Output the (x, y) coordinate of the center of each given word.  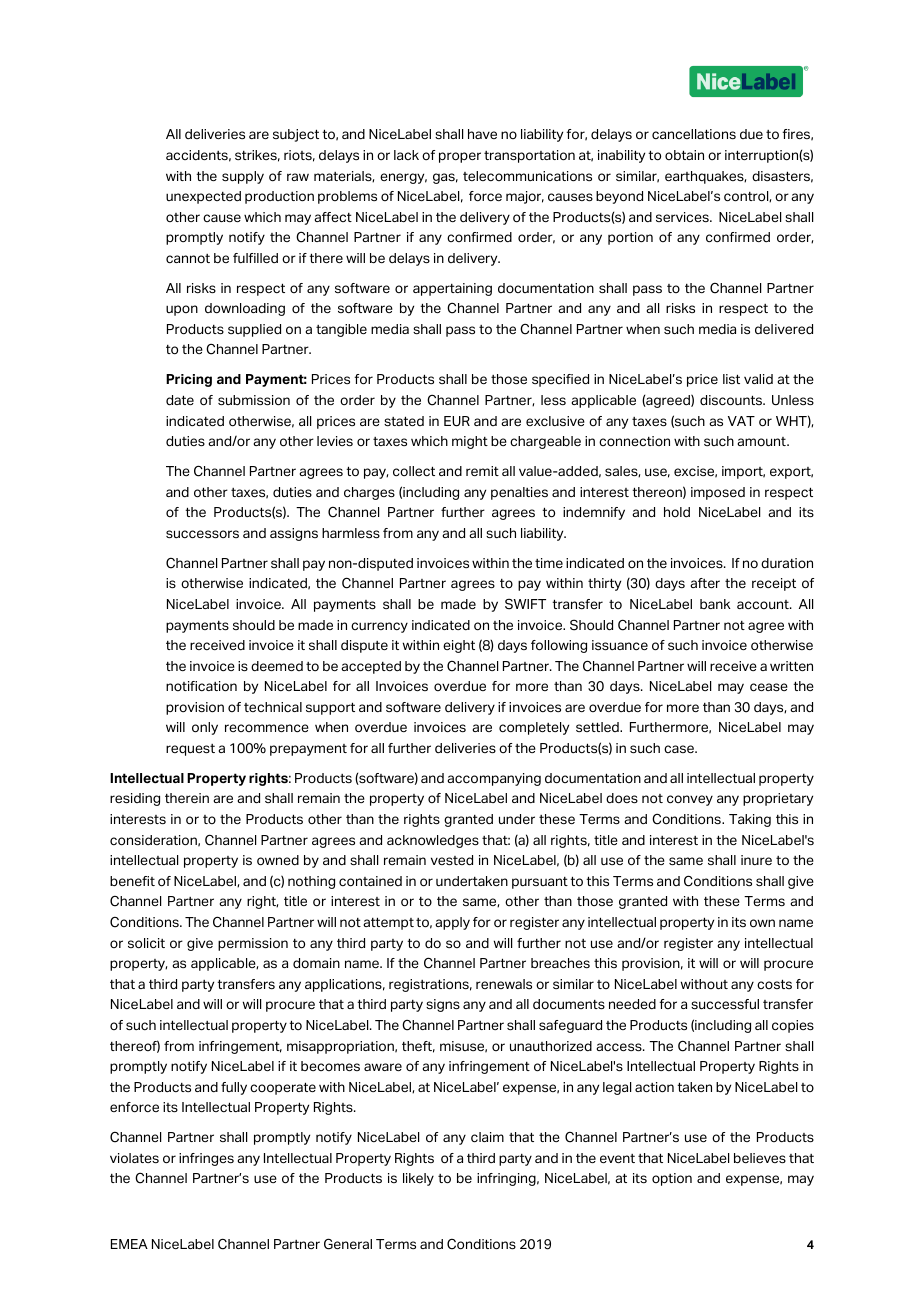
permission (253, 944)
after (705, 583)
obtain (684, 155)
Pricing (189, 380)
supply (243, 177)
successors (202, 534)
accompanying (494, 779)
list (731, 379)
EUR (457, 421)
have (482, 134)
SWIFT (525, 604)
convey (690, 800)
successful (725, 1004)
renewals (504, 984)
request (190, 750)
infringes (206, 1159)
